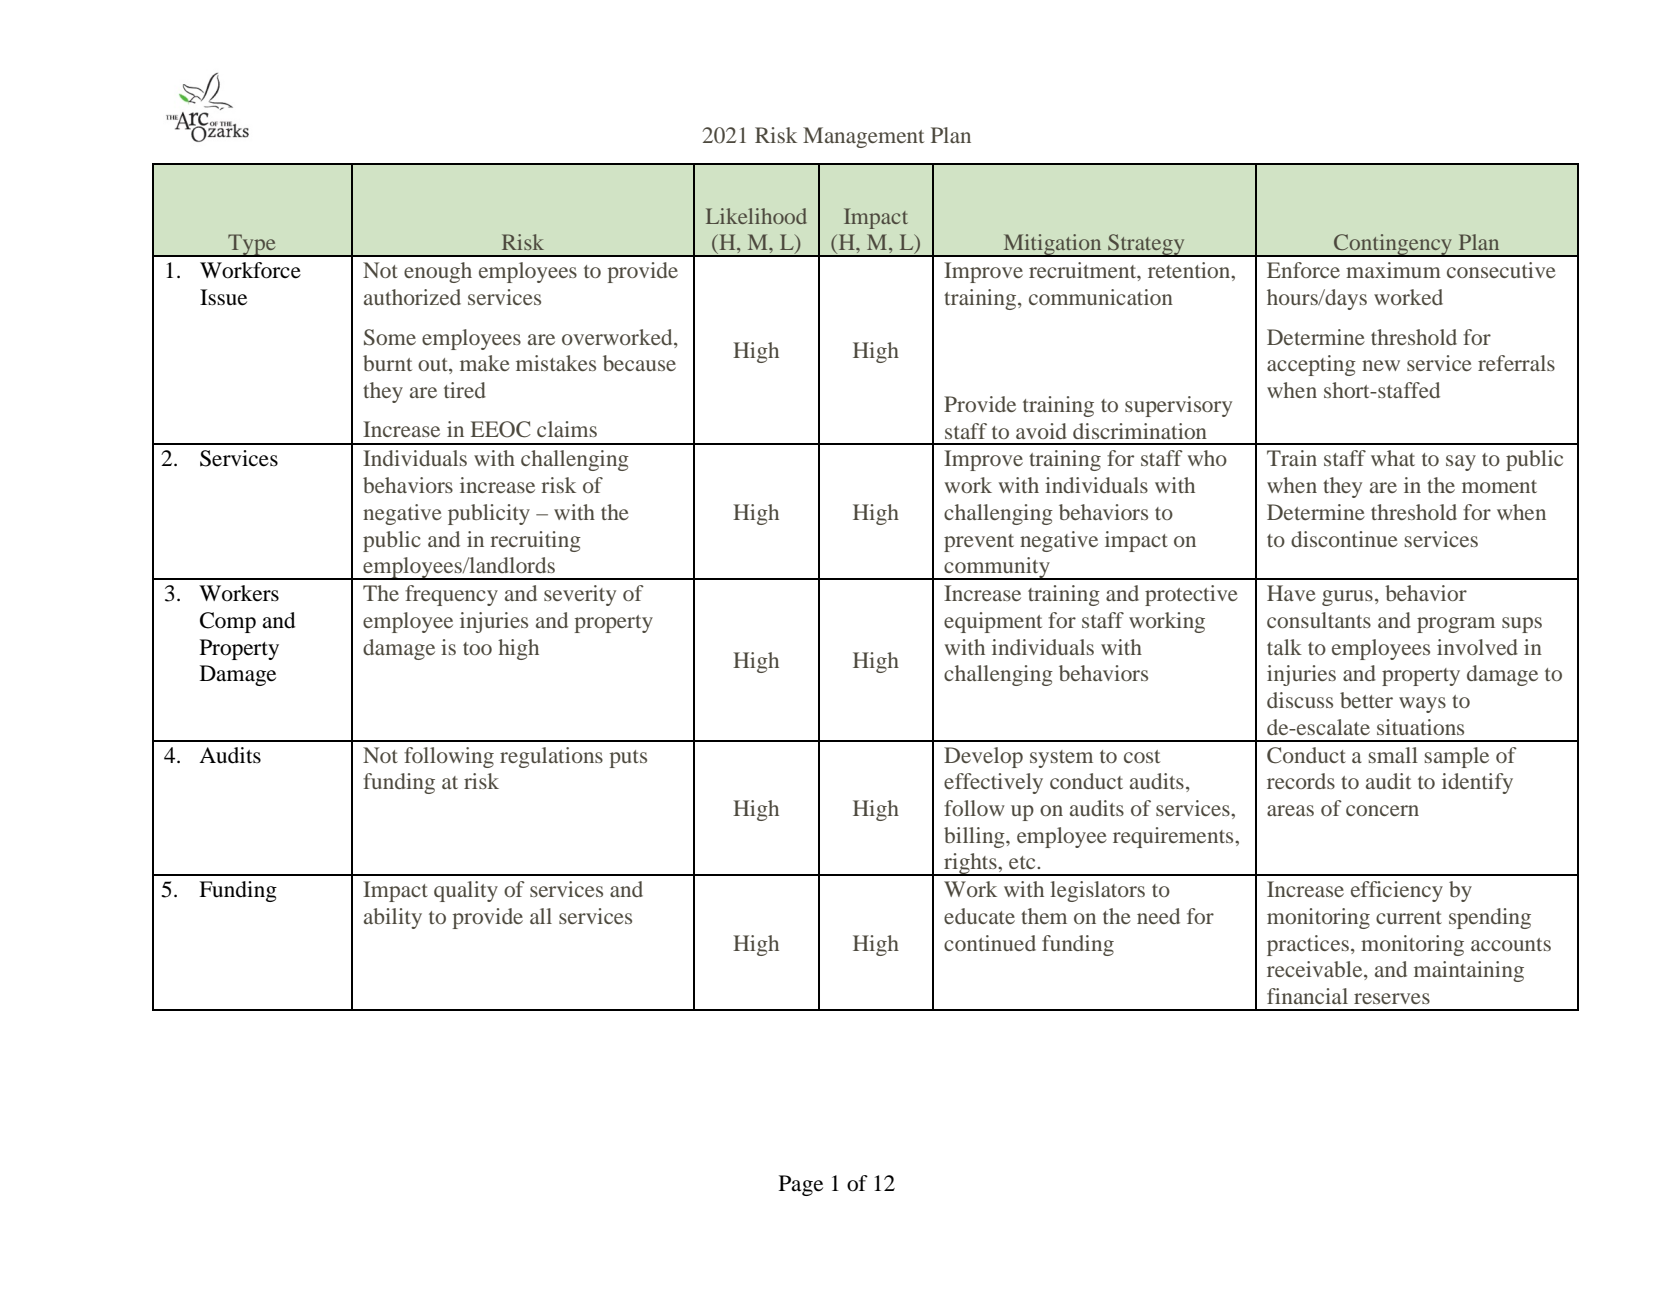 The image size is (1674, 1293). Describe the element at coordinates (979, 916) in the document. I see `educate` at that location.
